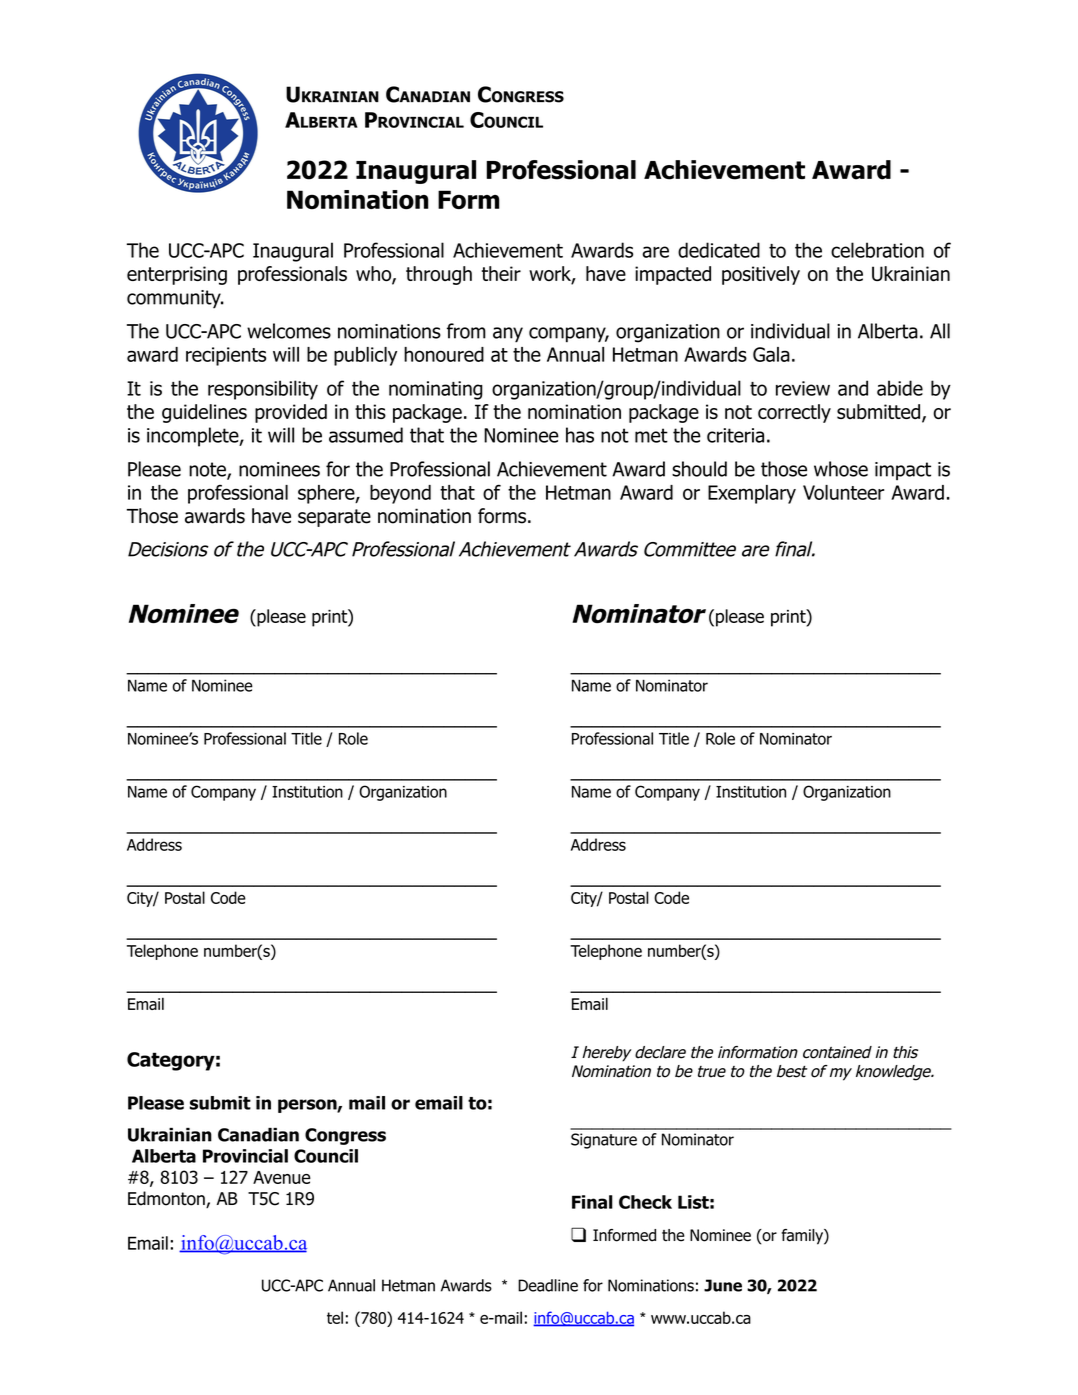 The width and height of the screenshot is (1078, 1395). What do you see at coordinates (723, 1285) in the screenshot?
I see `June` at bounding box center [723, 1285].
